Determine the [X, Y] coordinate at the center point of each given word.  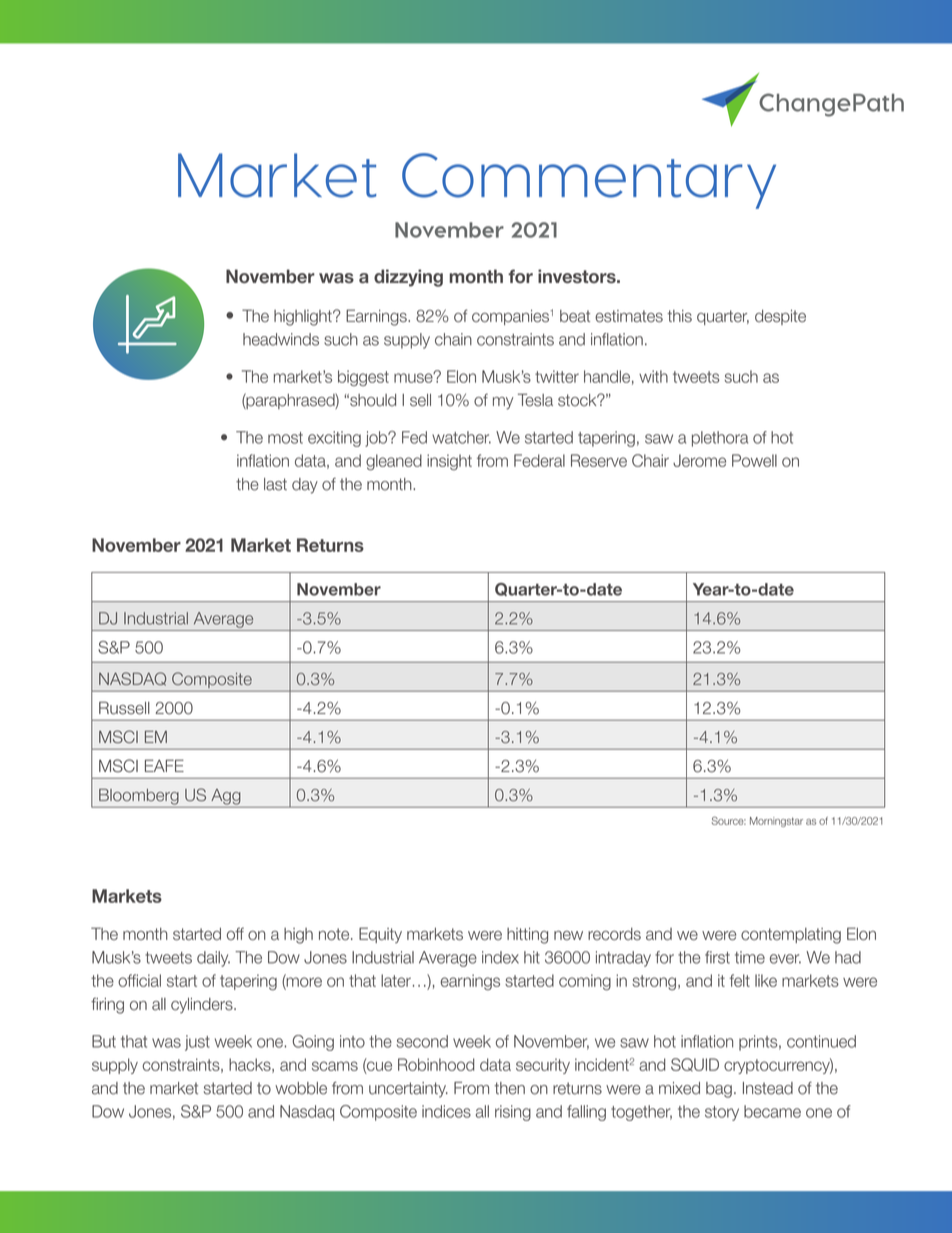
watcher [461, 437]
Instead [768, 1088]
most [285, 438]
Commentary [589, 181]
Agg [226, 797]
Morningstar [776, 822]
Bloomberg [139, 797]
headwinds [281, 339]
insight [449, 462]
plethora [720, 439]
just [197, 1043]
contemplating [791, 936]
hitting [527, 936]
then [509, 1088]
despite [780, 317]
